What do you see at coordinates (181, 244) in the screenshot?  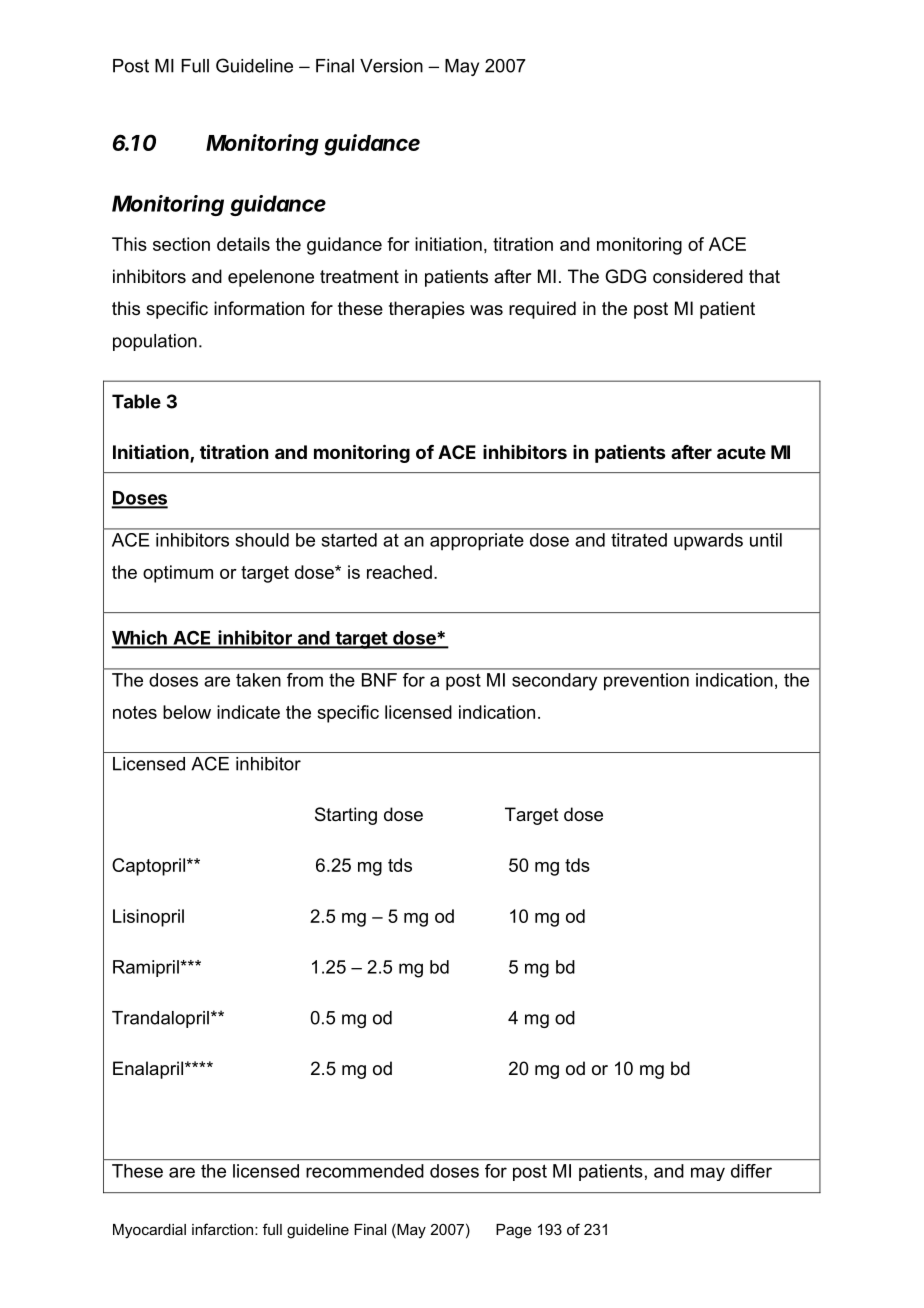 I see `section` at bounding box center [181, 244].
